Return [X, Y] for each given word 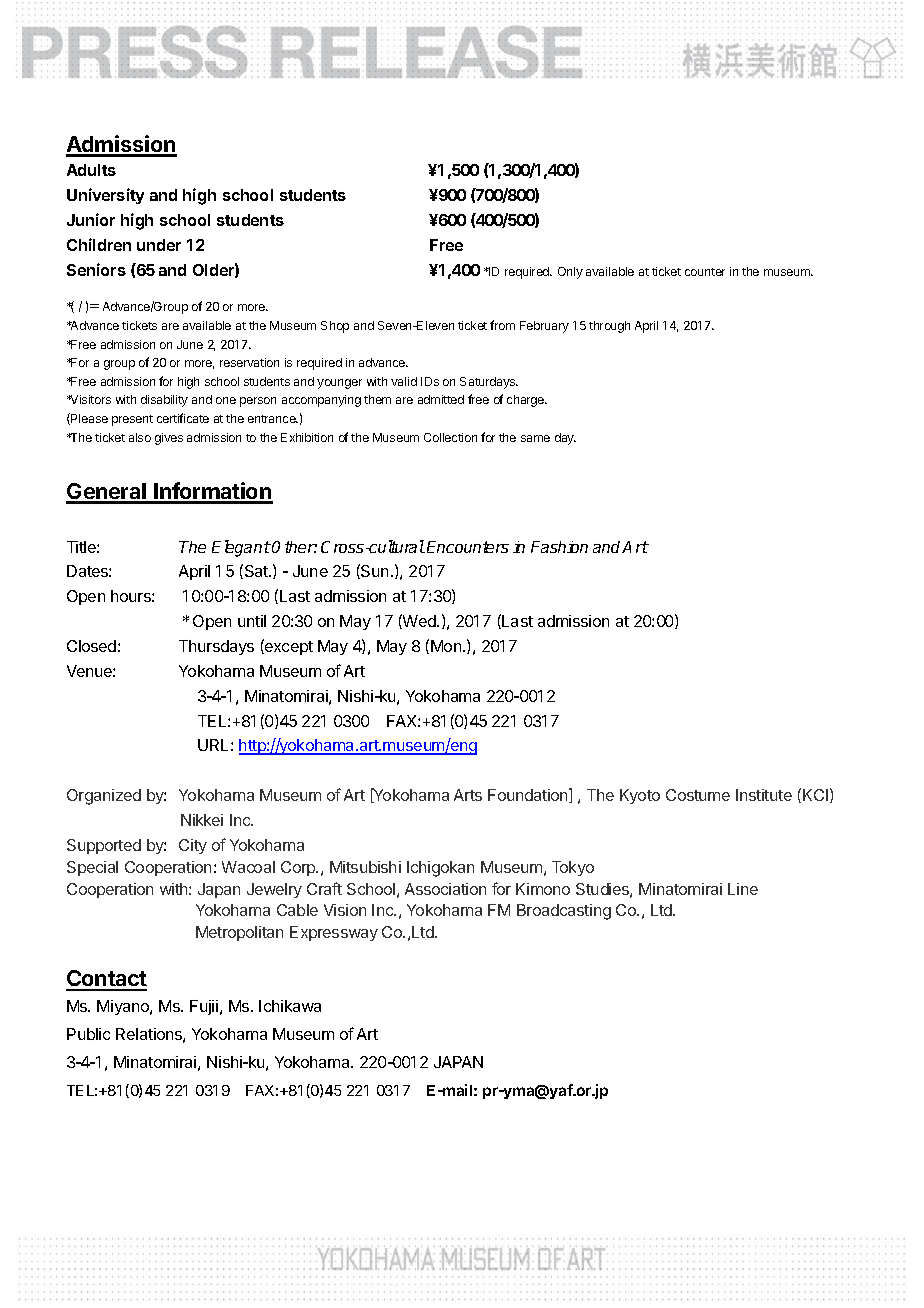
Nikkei [202, 820]
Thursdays [216, 647]
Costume [698, 795]
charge [527, 401]
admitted [441, 399]
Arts [468, 795]
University [105, 196]
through [609, 327]
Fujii [205, 1007]
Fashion [559, 547]
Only [570, 273]
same [535, 438]
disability [164, 401]
